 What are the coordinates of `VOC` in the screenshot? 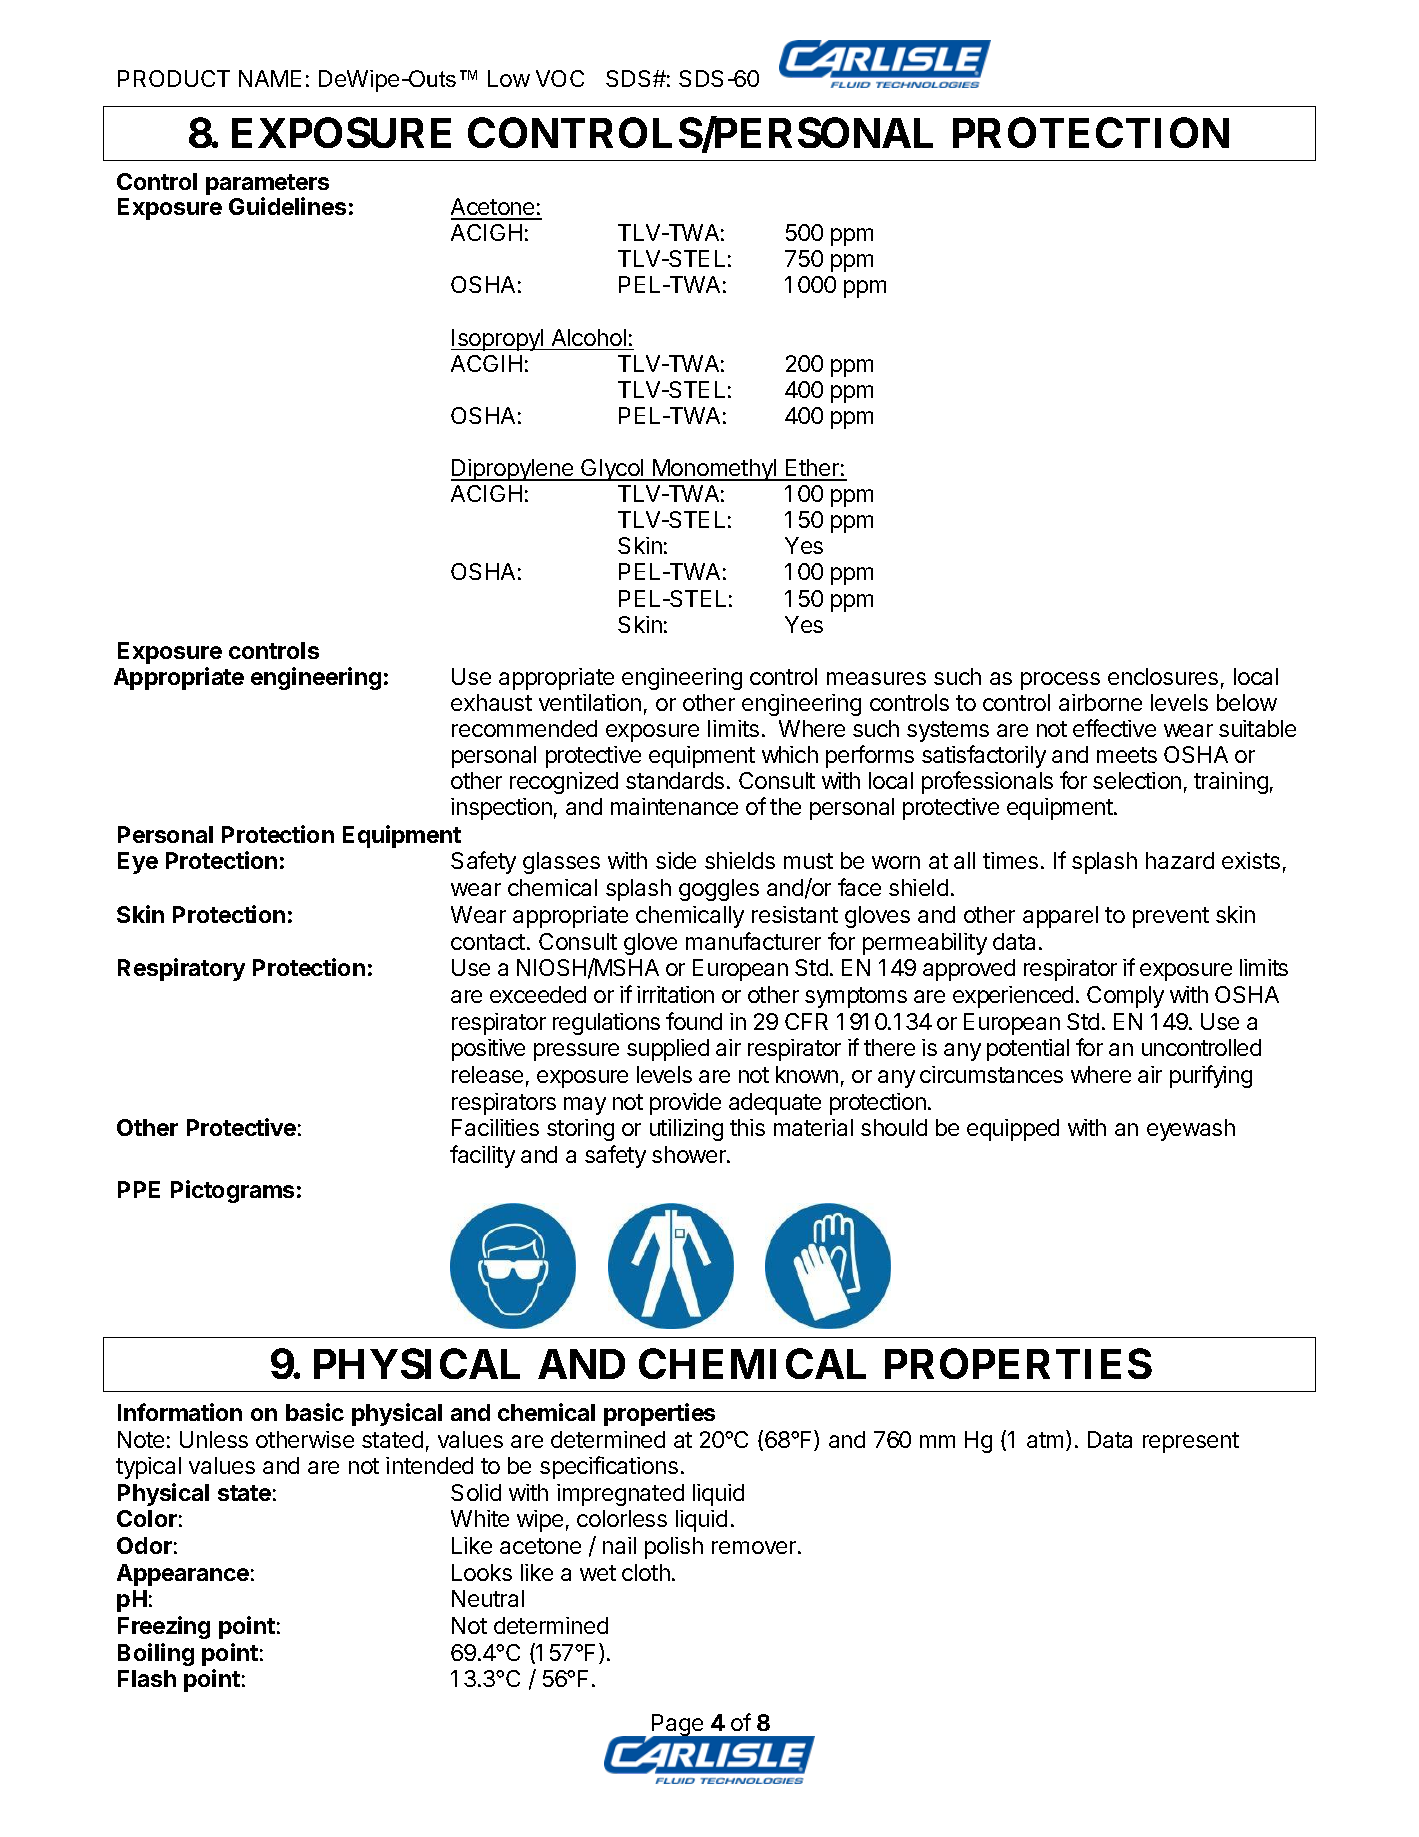 It's located at (560, 78).
